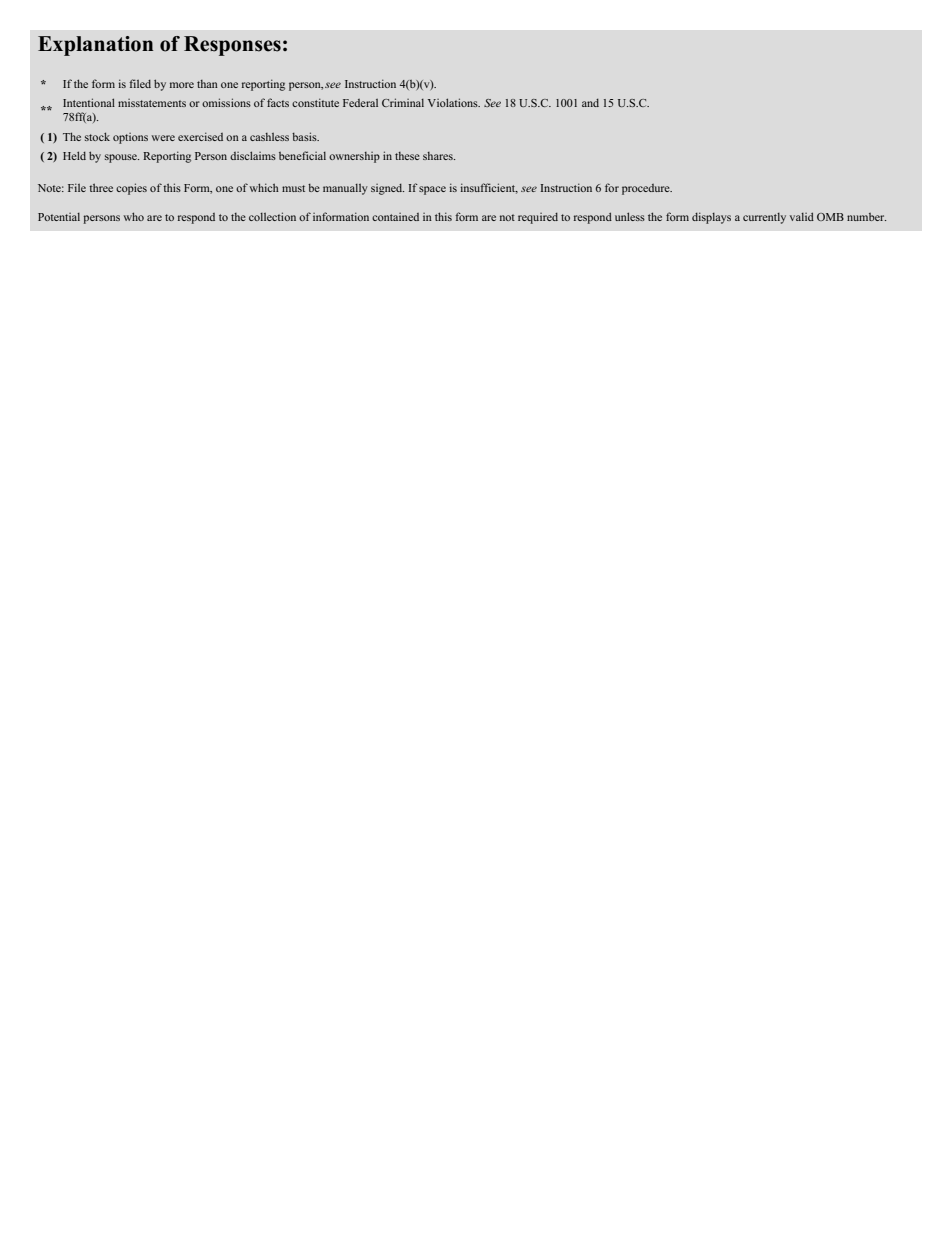  Describe the element at coordinates (454, 102) in the image. I see `Violations` at that location.
